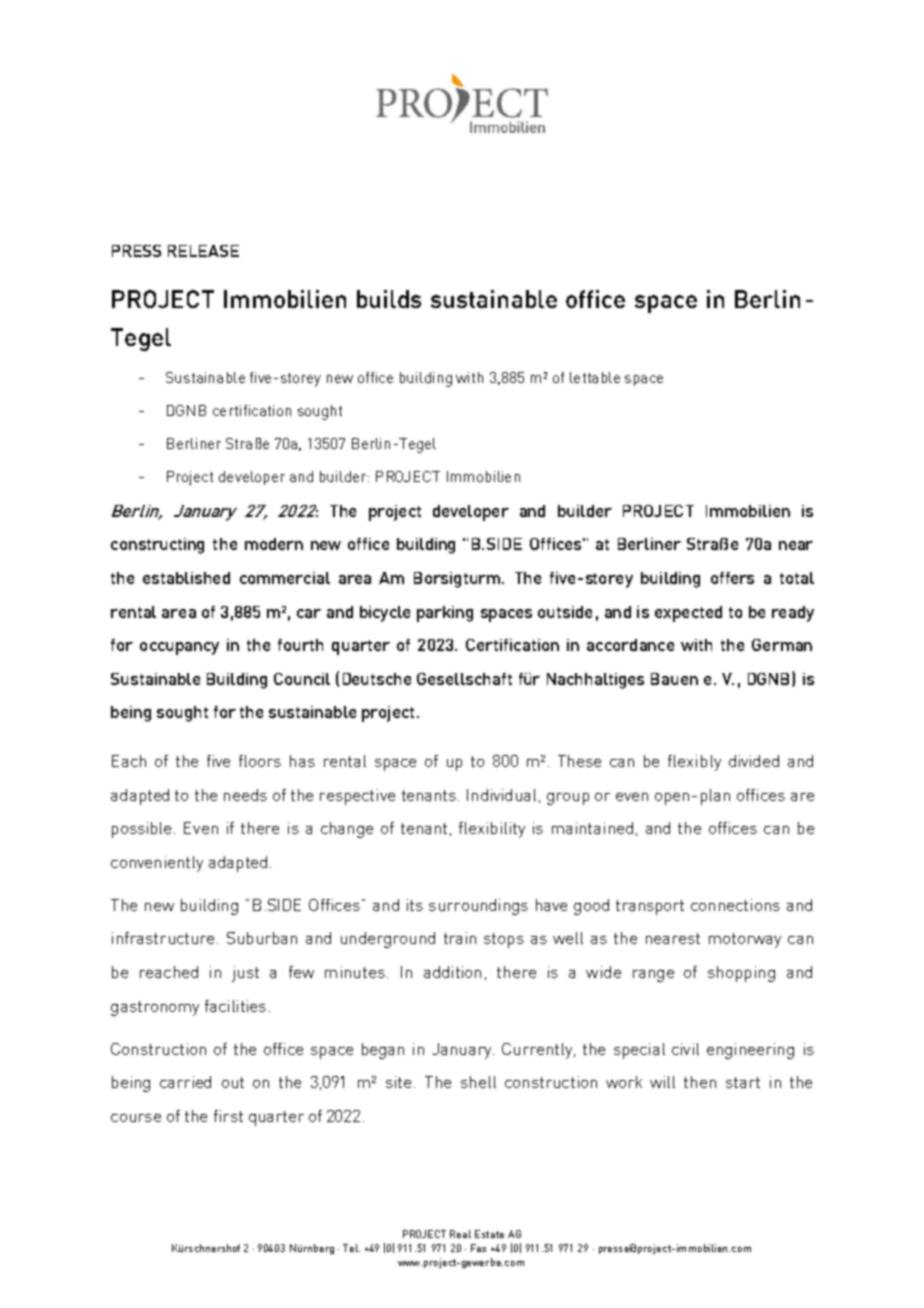 This image has height=1308, width=924. Describe the element at coordinates (274, 544) in the image. I see `modern` at that location.
